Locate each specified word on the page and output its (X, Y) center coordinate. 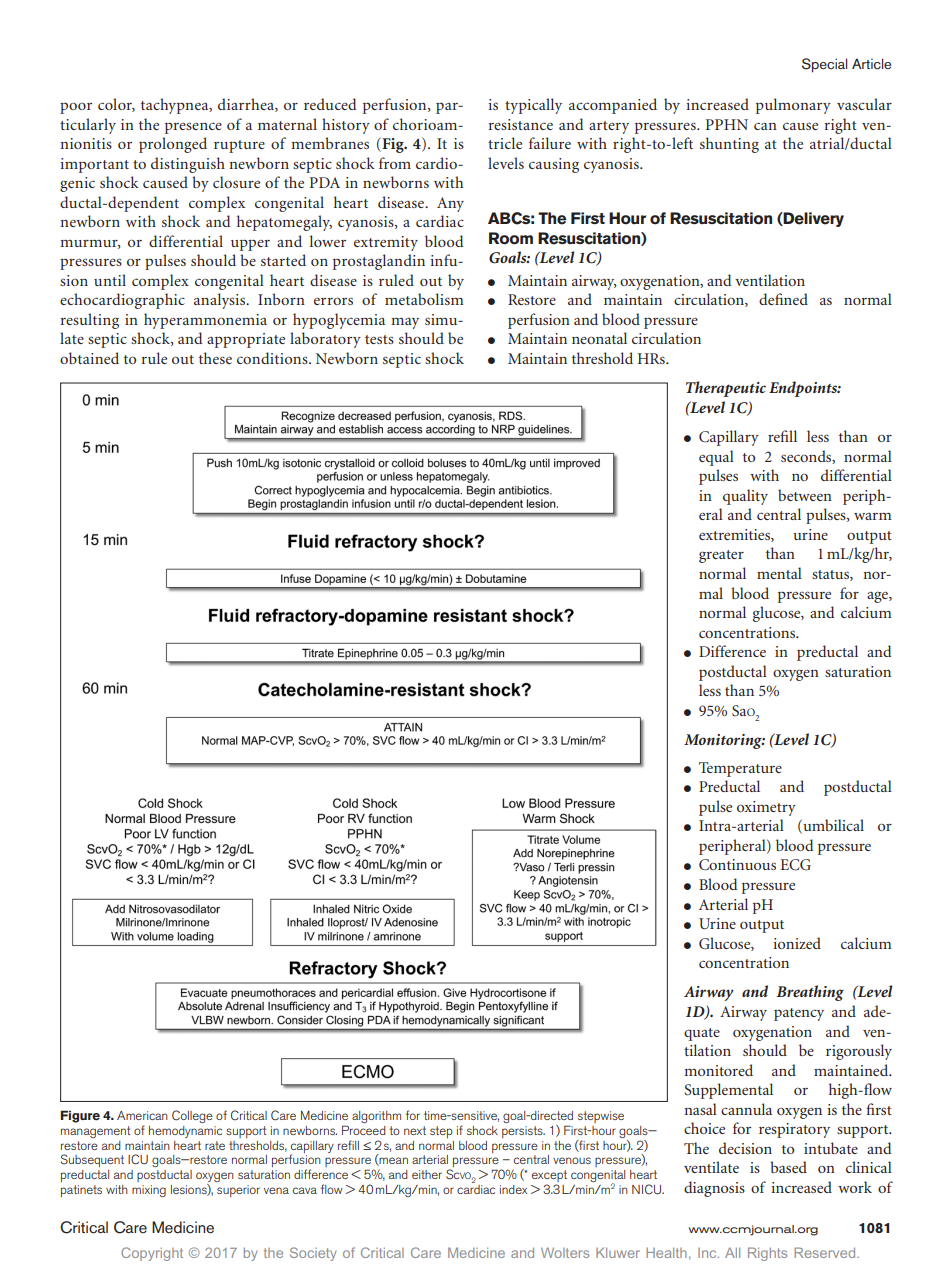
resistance (520, 124)
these (215, 358)
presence (193, 128)
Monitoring (724, 741)
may (405, 323)
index (513, 1189)
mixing (149, 1191)
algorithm (376, 1117)
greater (721, 556)
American (142, 1115)
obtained (89, 358)
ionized (797, 943)
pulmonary (793, 106)
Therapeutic (726, 389)
